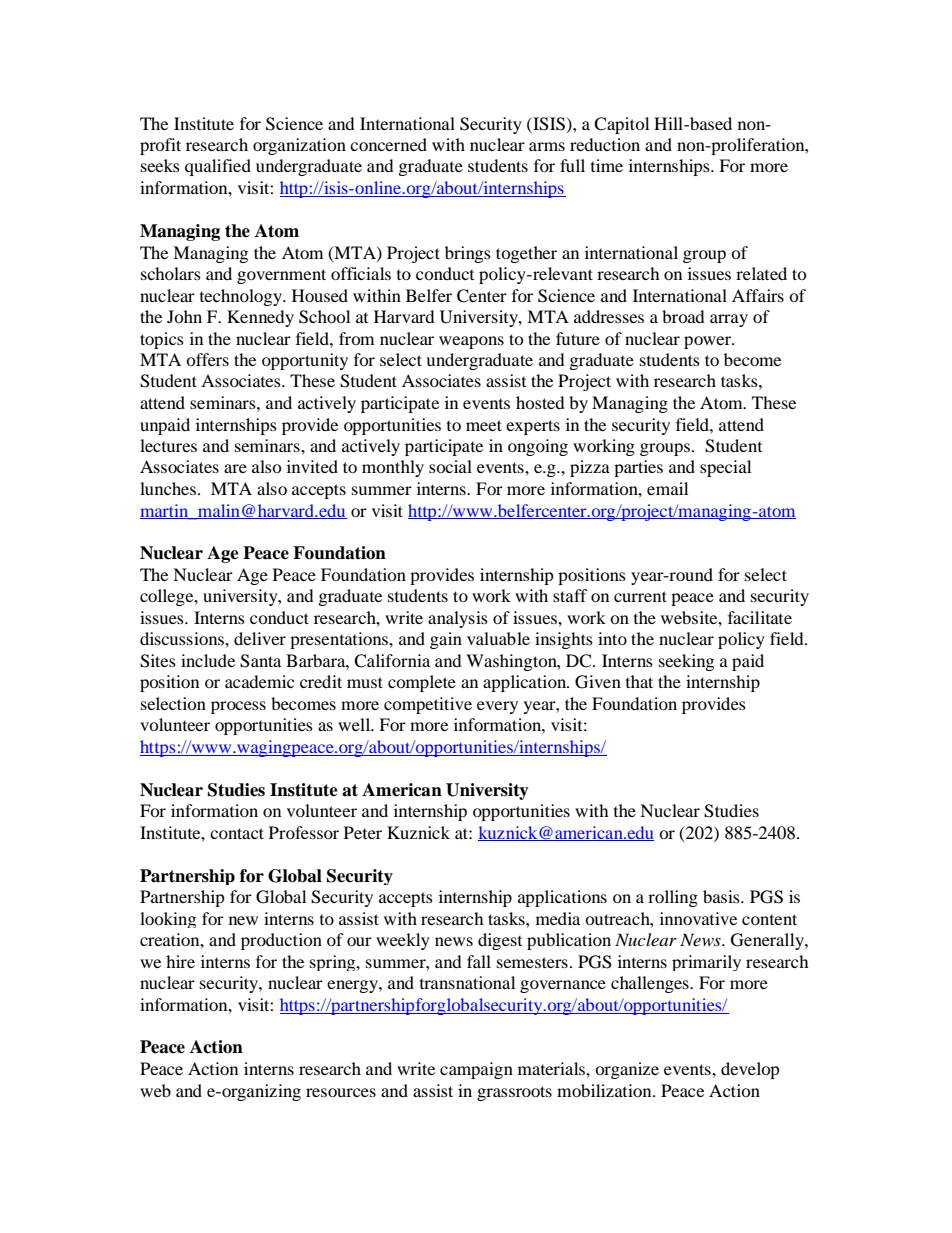 The image size is (952, 1233). Describe the element at coordinates (458, 619) in the screenshot. I see `analysis` at that location.
